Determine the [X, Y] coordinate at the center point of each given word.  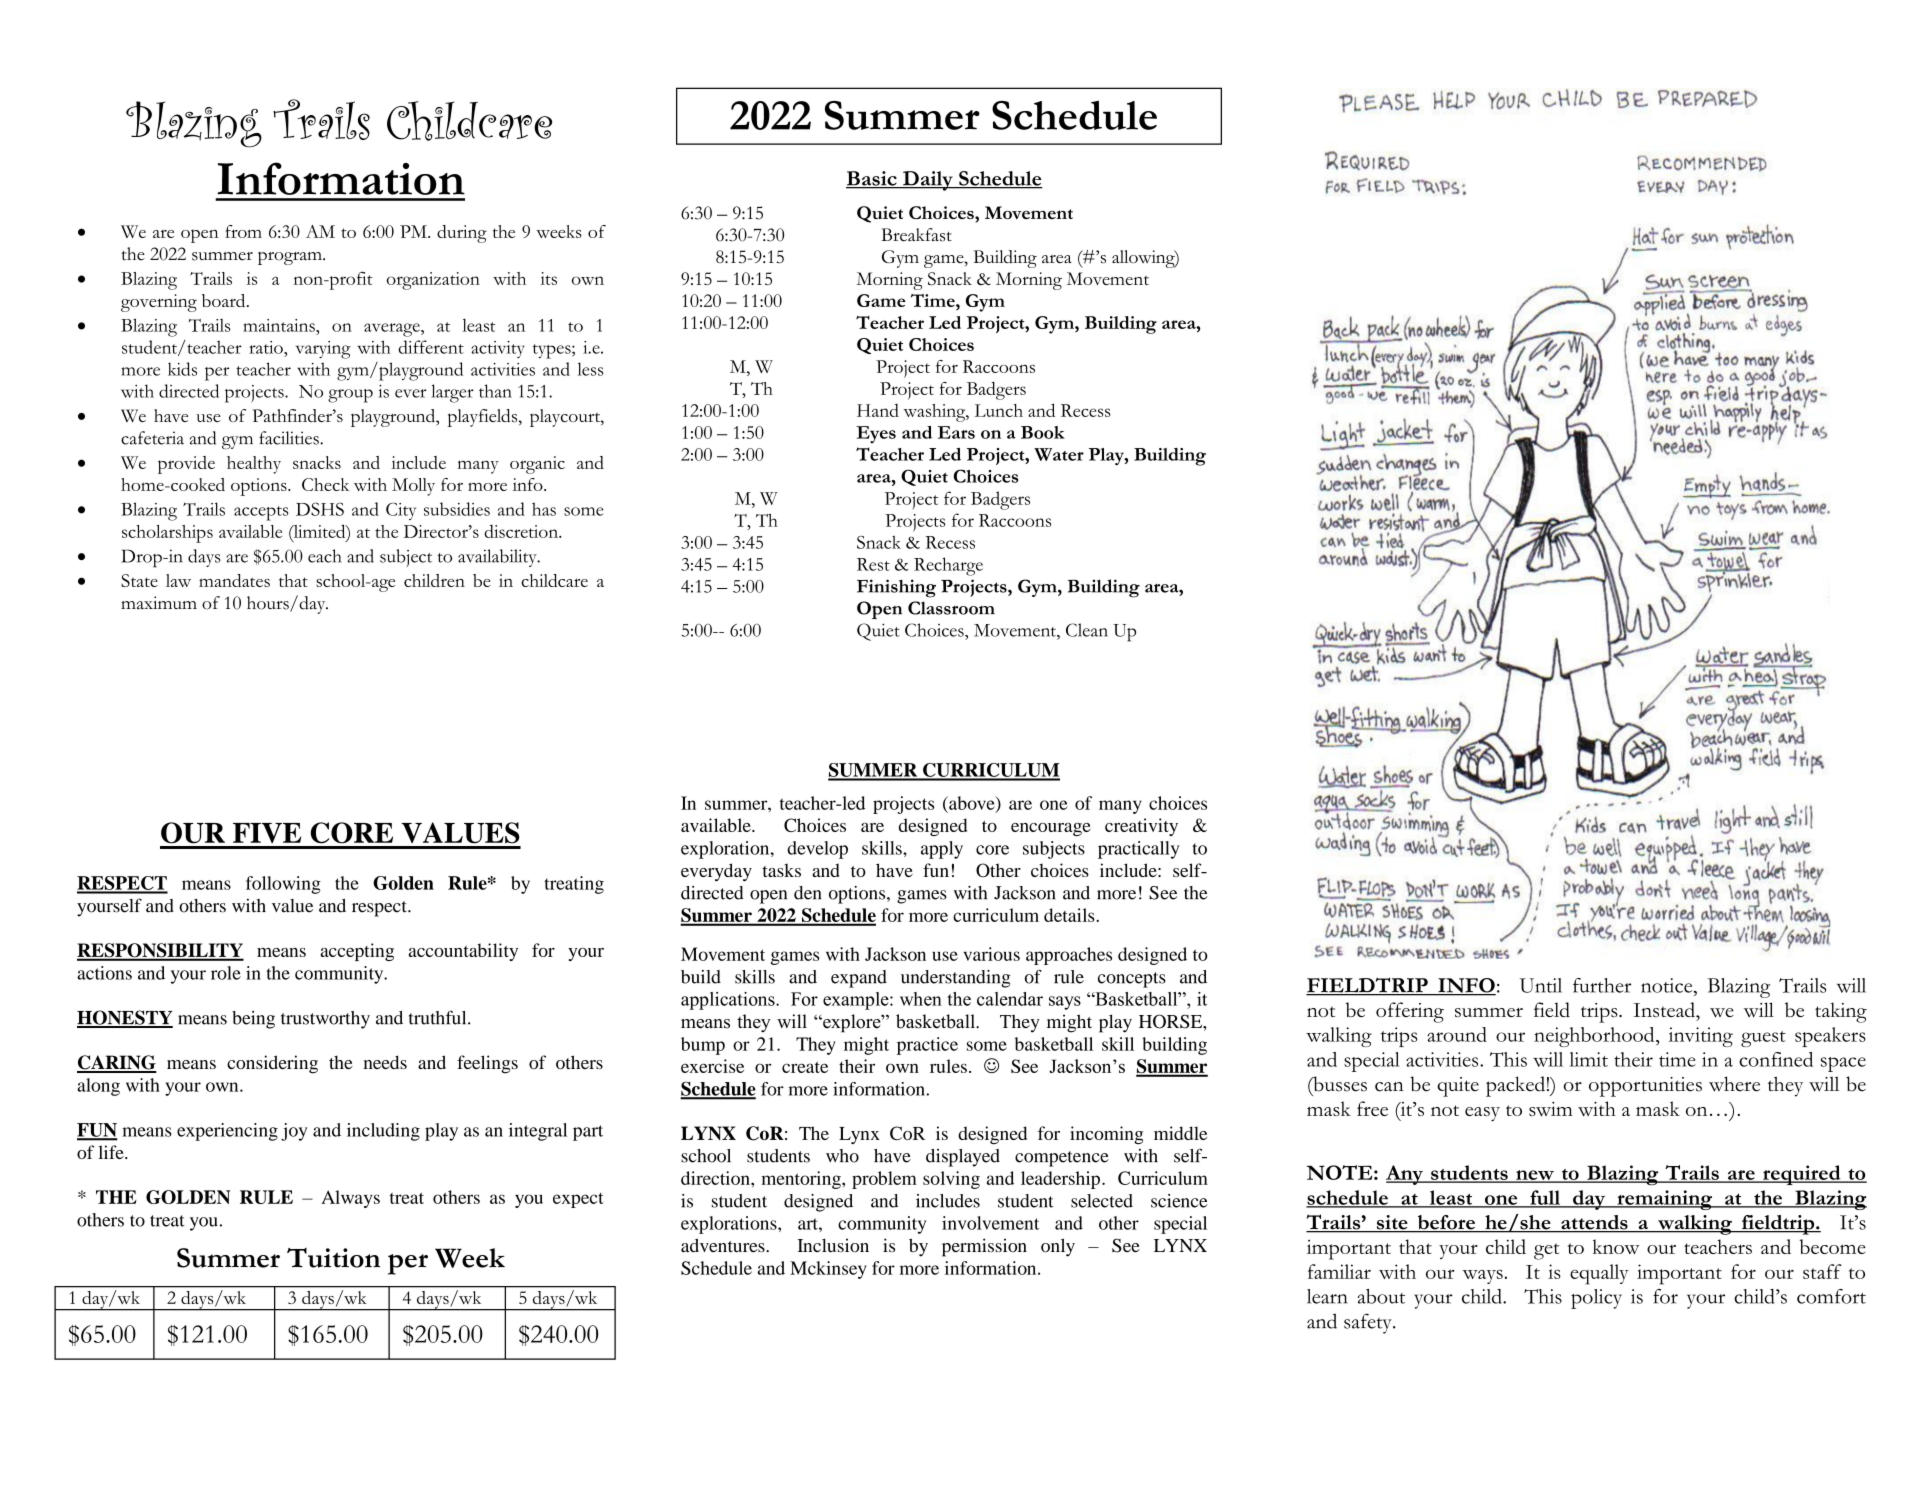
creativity [1141, 827]
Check [325, 484]
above [972, 804]
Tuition [333, 1258]
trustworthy [325, 1020]
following [283, 885]
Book [1043, 432]
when [921, 999]
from [243, 231]
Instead [1665, 1010]
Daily [928, 181]
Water [1059, 454]
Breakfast [916, 235]
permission [984, 1247]
